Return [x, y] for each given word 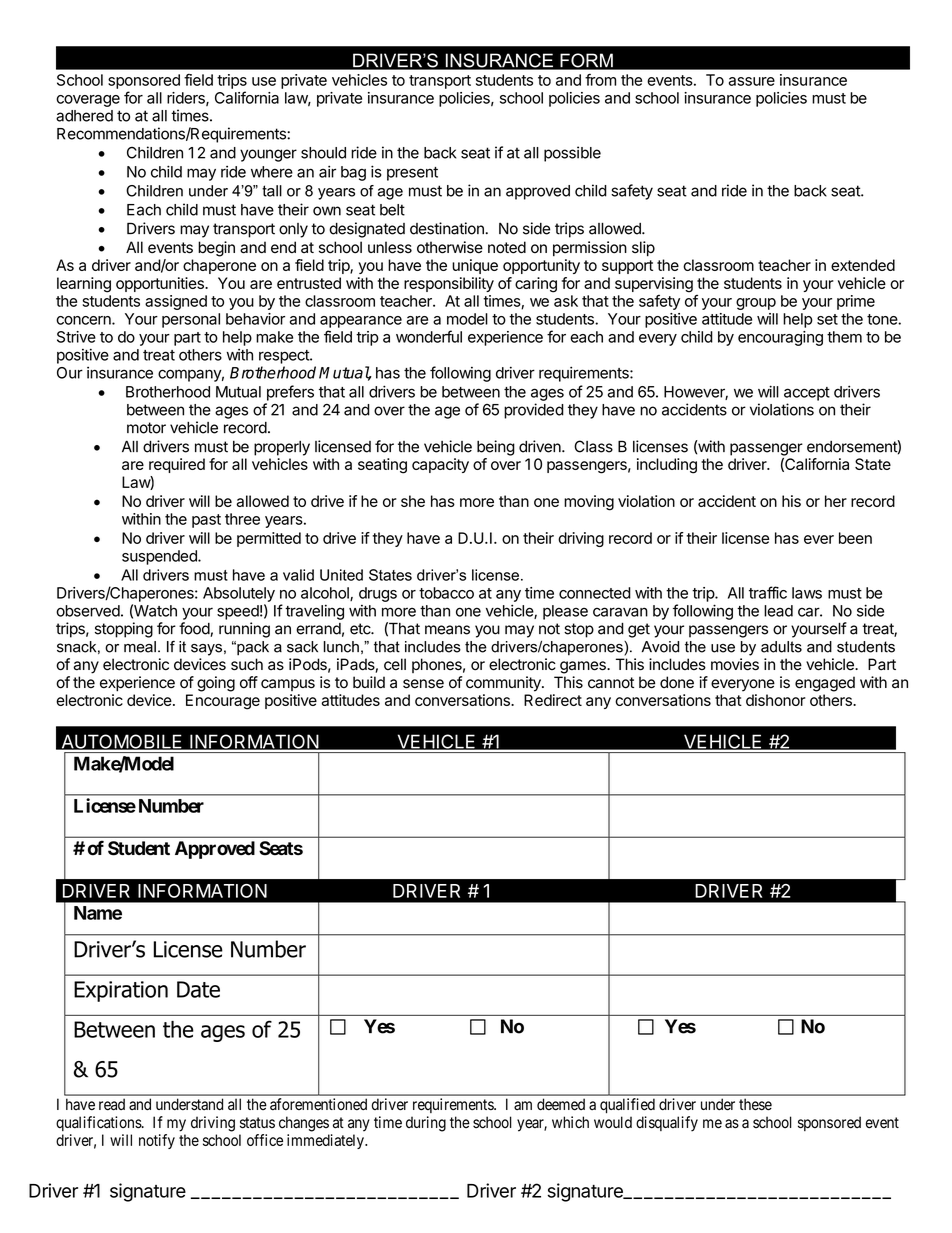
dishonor [776, 700]
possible [572, 154]
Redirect [553, 700]
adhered [84, 116]
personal [191, 320]
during [426, 1124]
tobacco [446, 593]
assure [752, 81]
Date [198, 989]
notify [157, 1141]
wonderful [429, 336]
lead [778, 611]
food [195, 629]
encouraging [780, 338]
